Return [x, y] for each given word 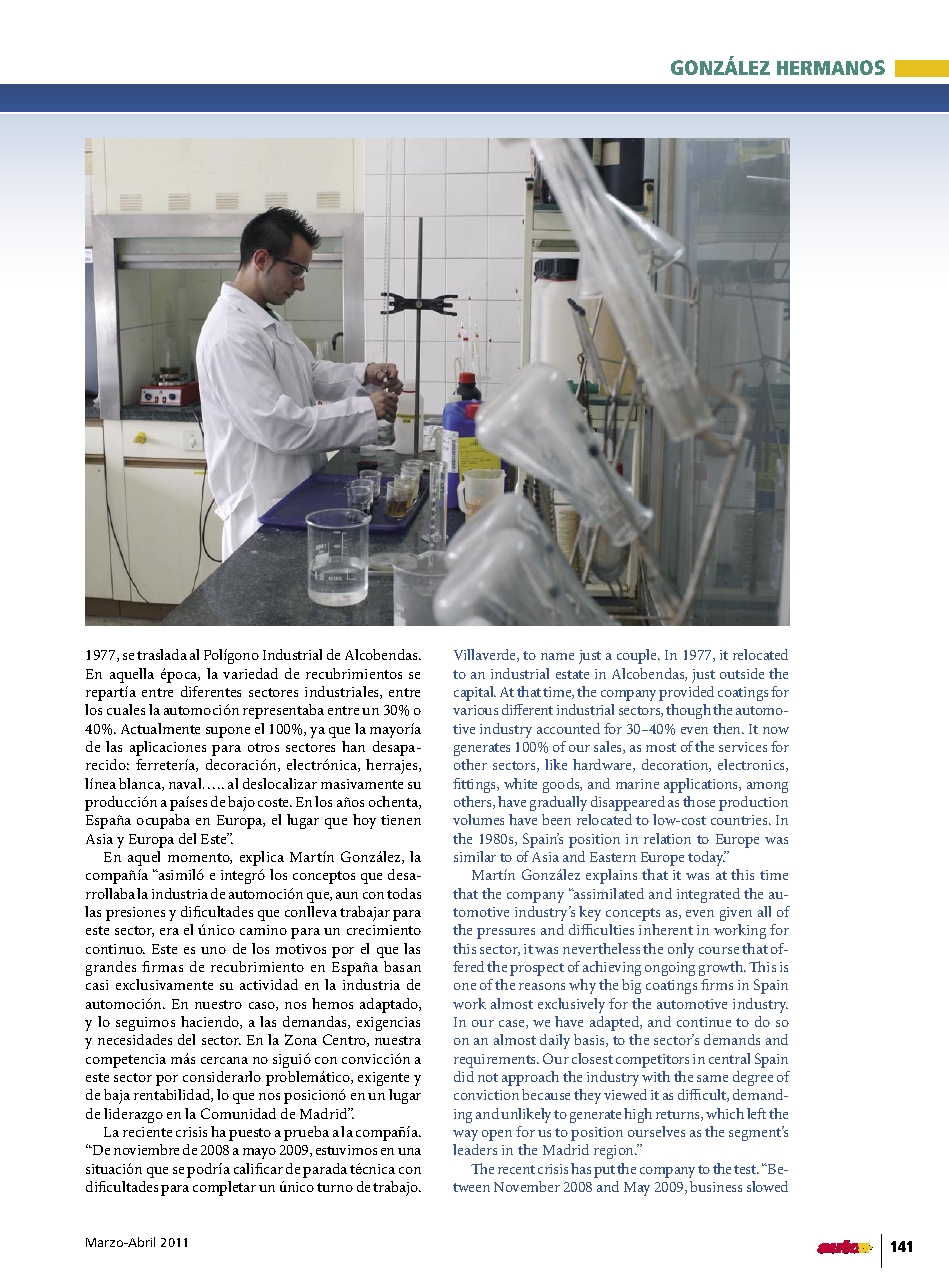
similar [475, 856]
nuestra [398, 1040]
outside [742, 673]
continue [704, 1022]
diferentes [211, 691]
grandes [111, 968]
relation [667, 838]
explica [262, 858]
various [475, 710]
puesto [250, 1134]
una [409, 1151]
